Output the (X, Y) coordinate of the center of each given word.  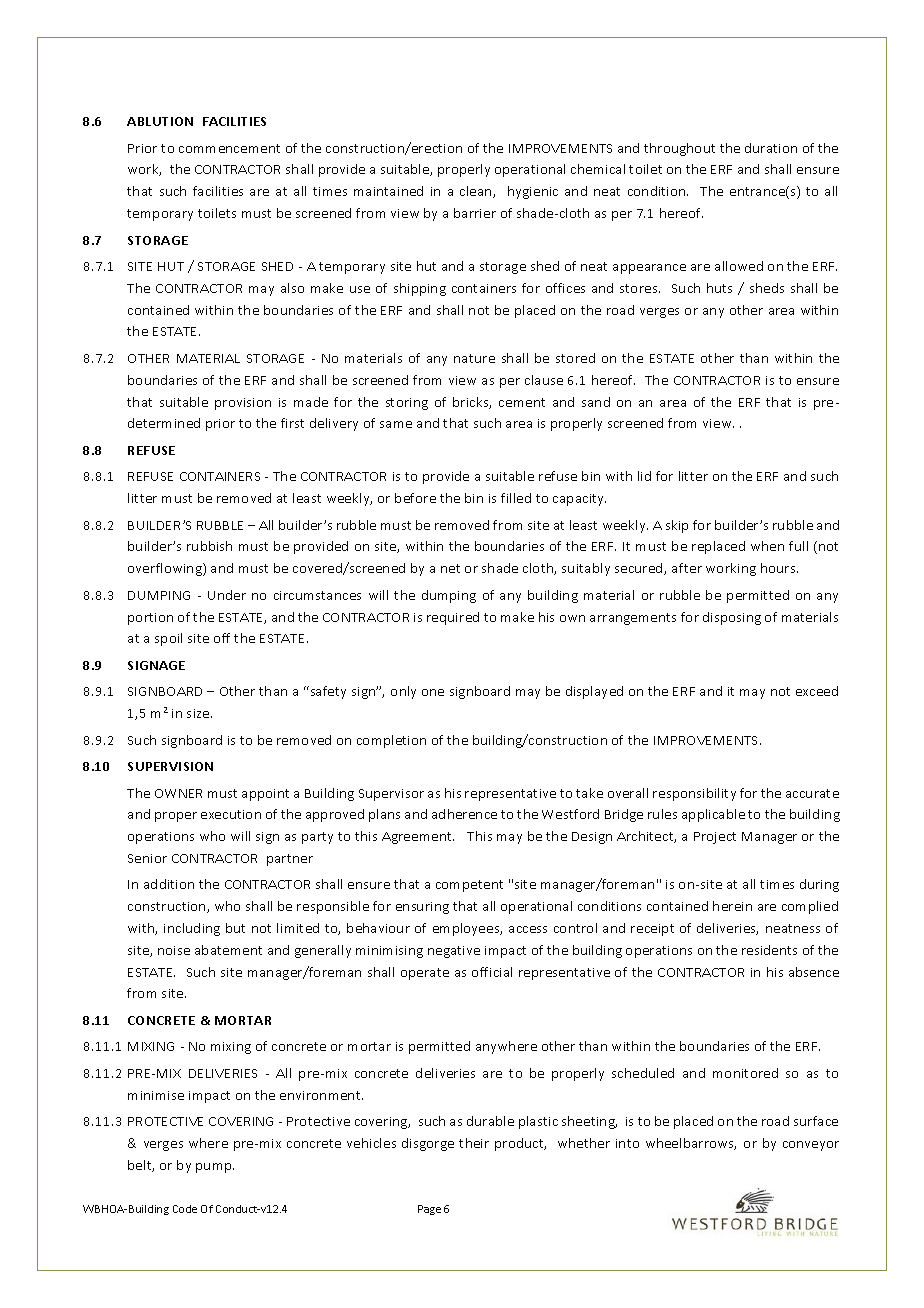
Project (715, 838)
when (767, 546)
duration (771, 148)
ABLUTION (160, 121)
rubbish (209, 546)
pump (215, 1168)
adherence (464, 814)
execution (231, 814)
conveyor (811, 1146)
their (474, 1143)
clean (477, 192)
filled (516, 498)
